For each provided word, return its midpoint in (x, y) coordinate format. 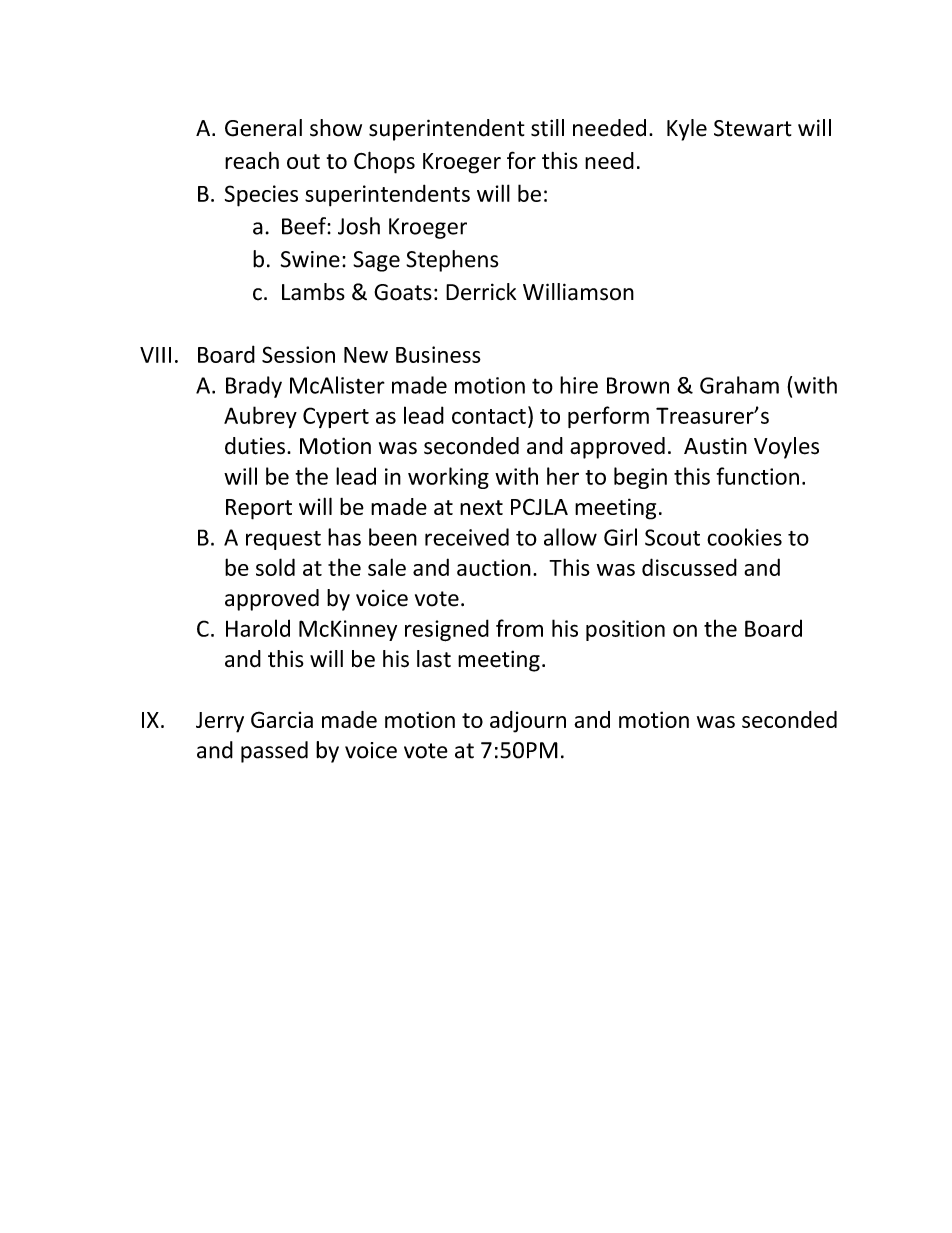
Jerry (220, 722)
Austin (715, 446)
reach (252, 160)
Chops (384, 162)
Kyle (687, 130)
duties (255, 446)
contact (489, 416)
